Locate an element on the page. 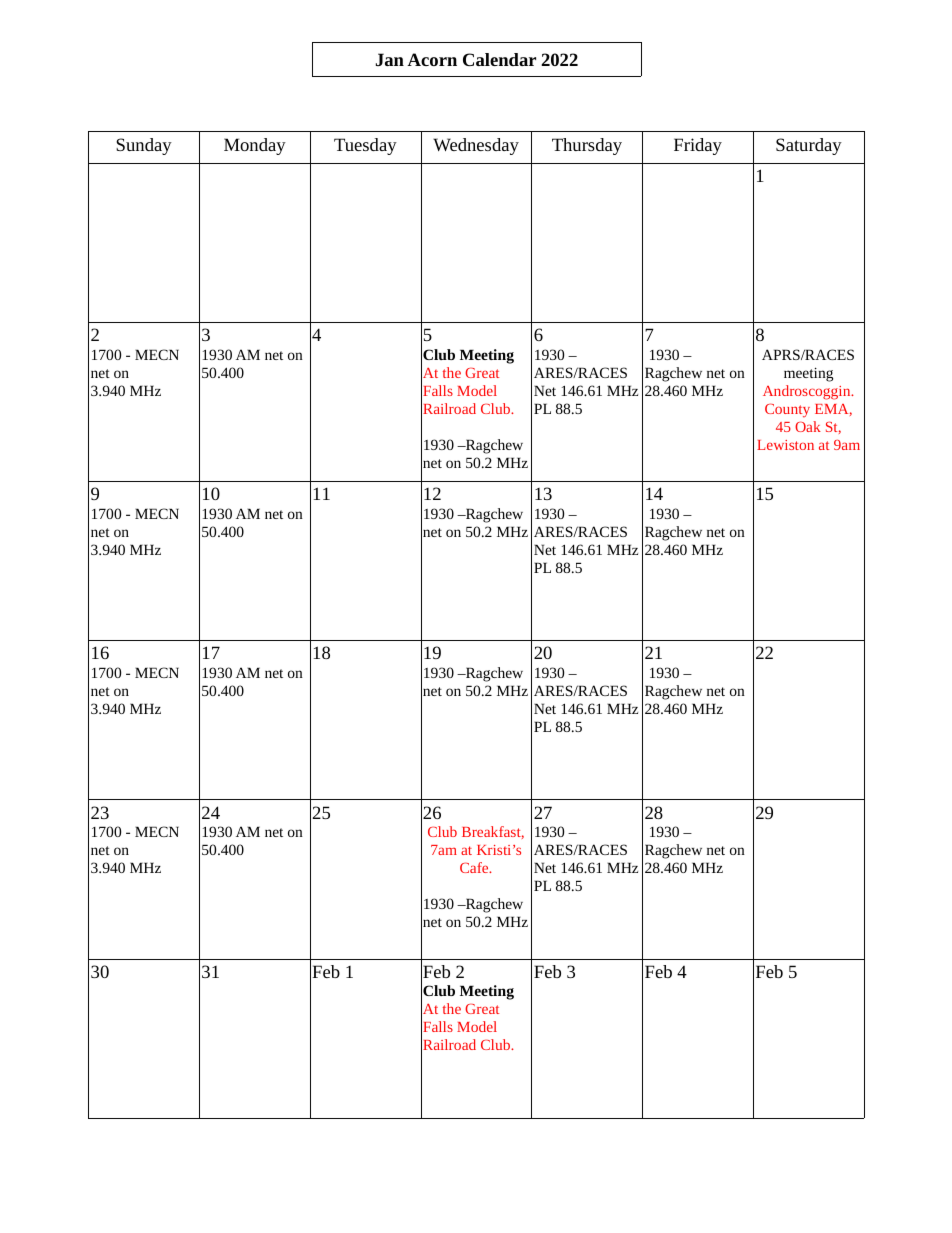 This page has width=952, height=1233. Tuesday is located at coordinates (365, 146).
